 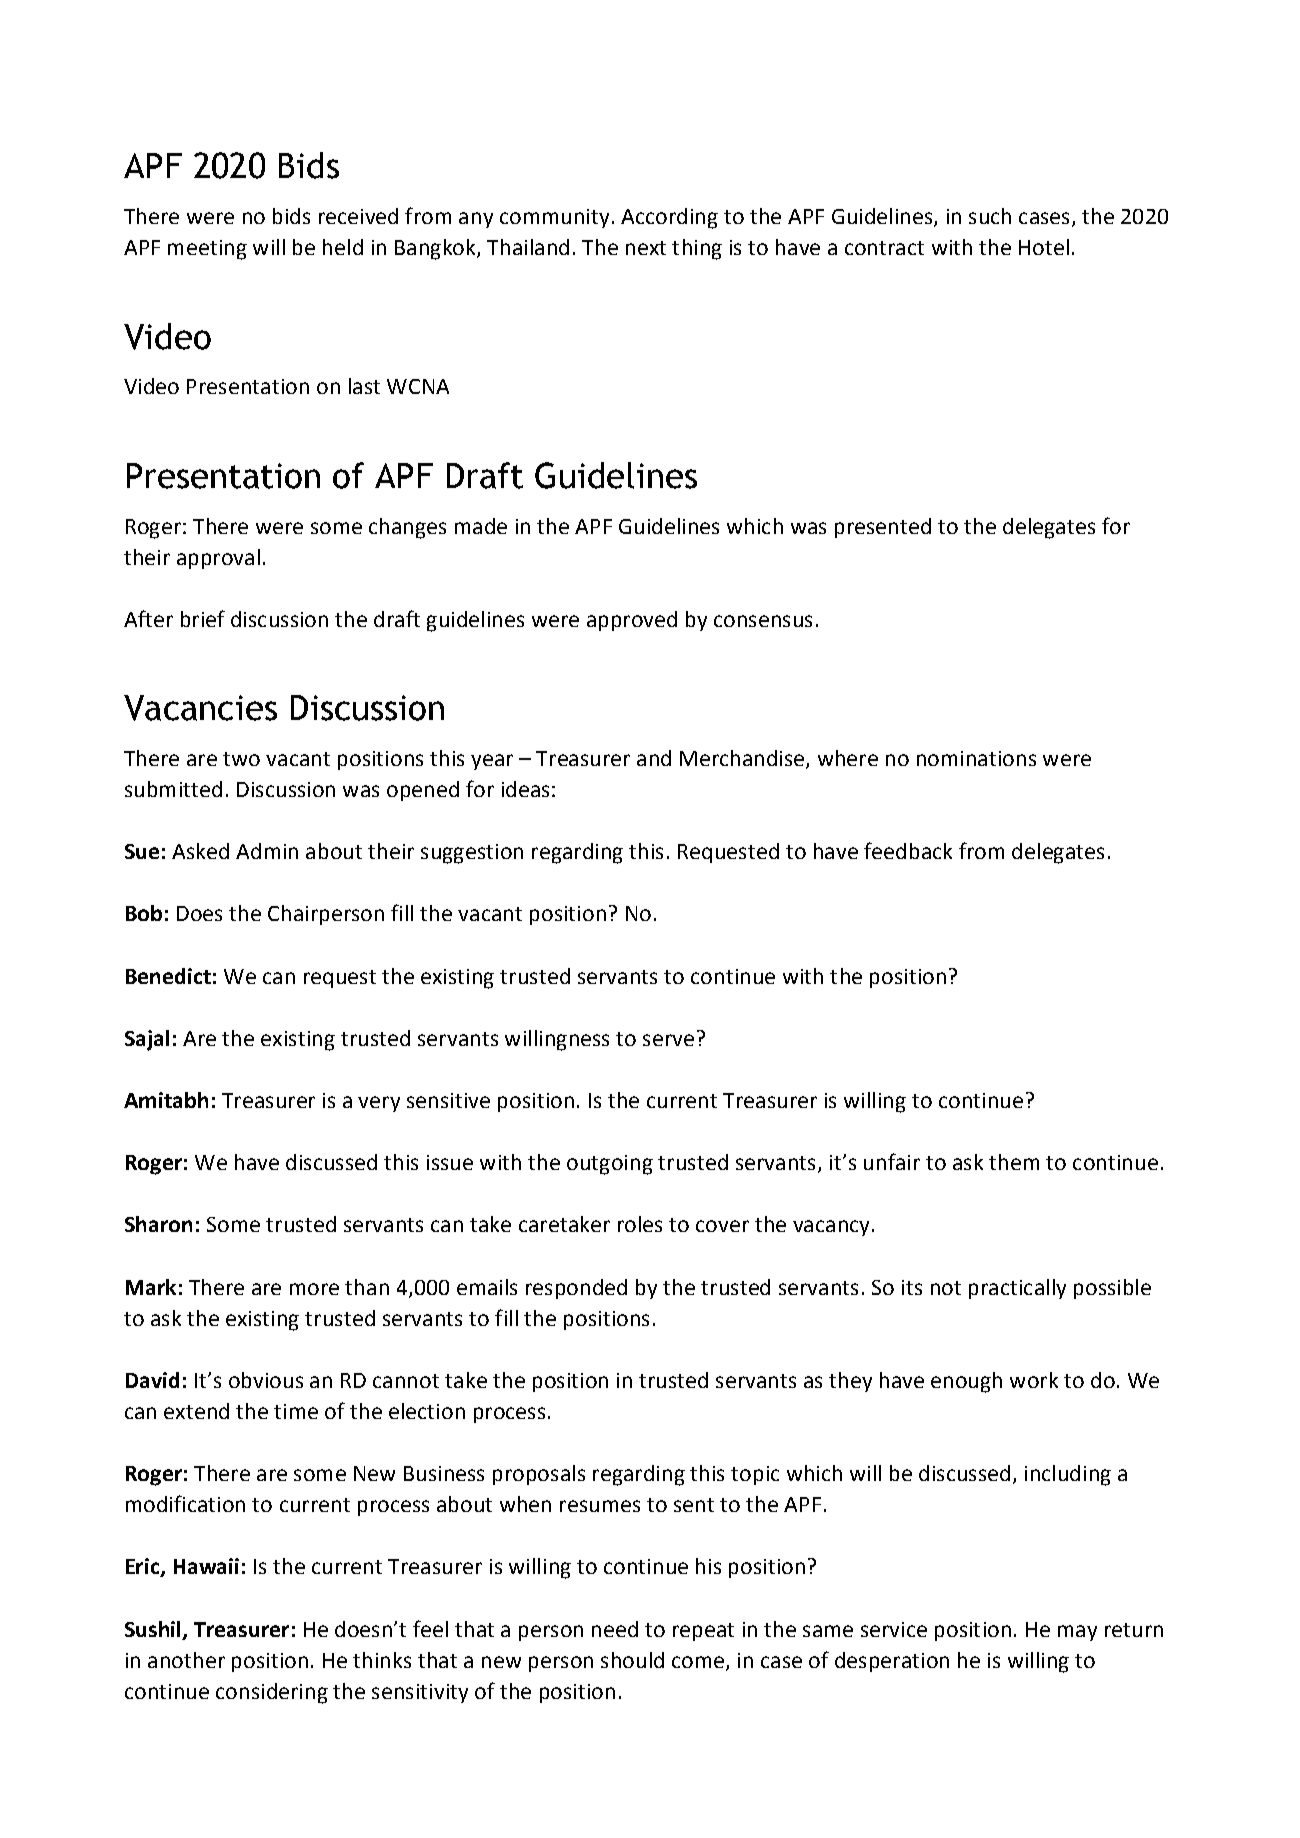 I want to click on them, so click(x=1014, y=1162).
